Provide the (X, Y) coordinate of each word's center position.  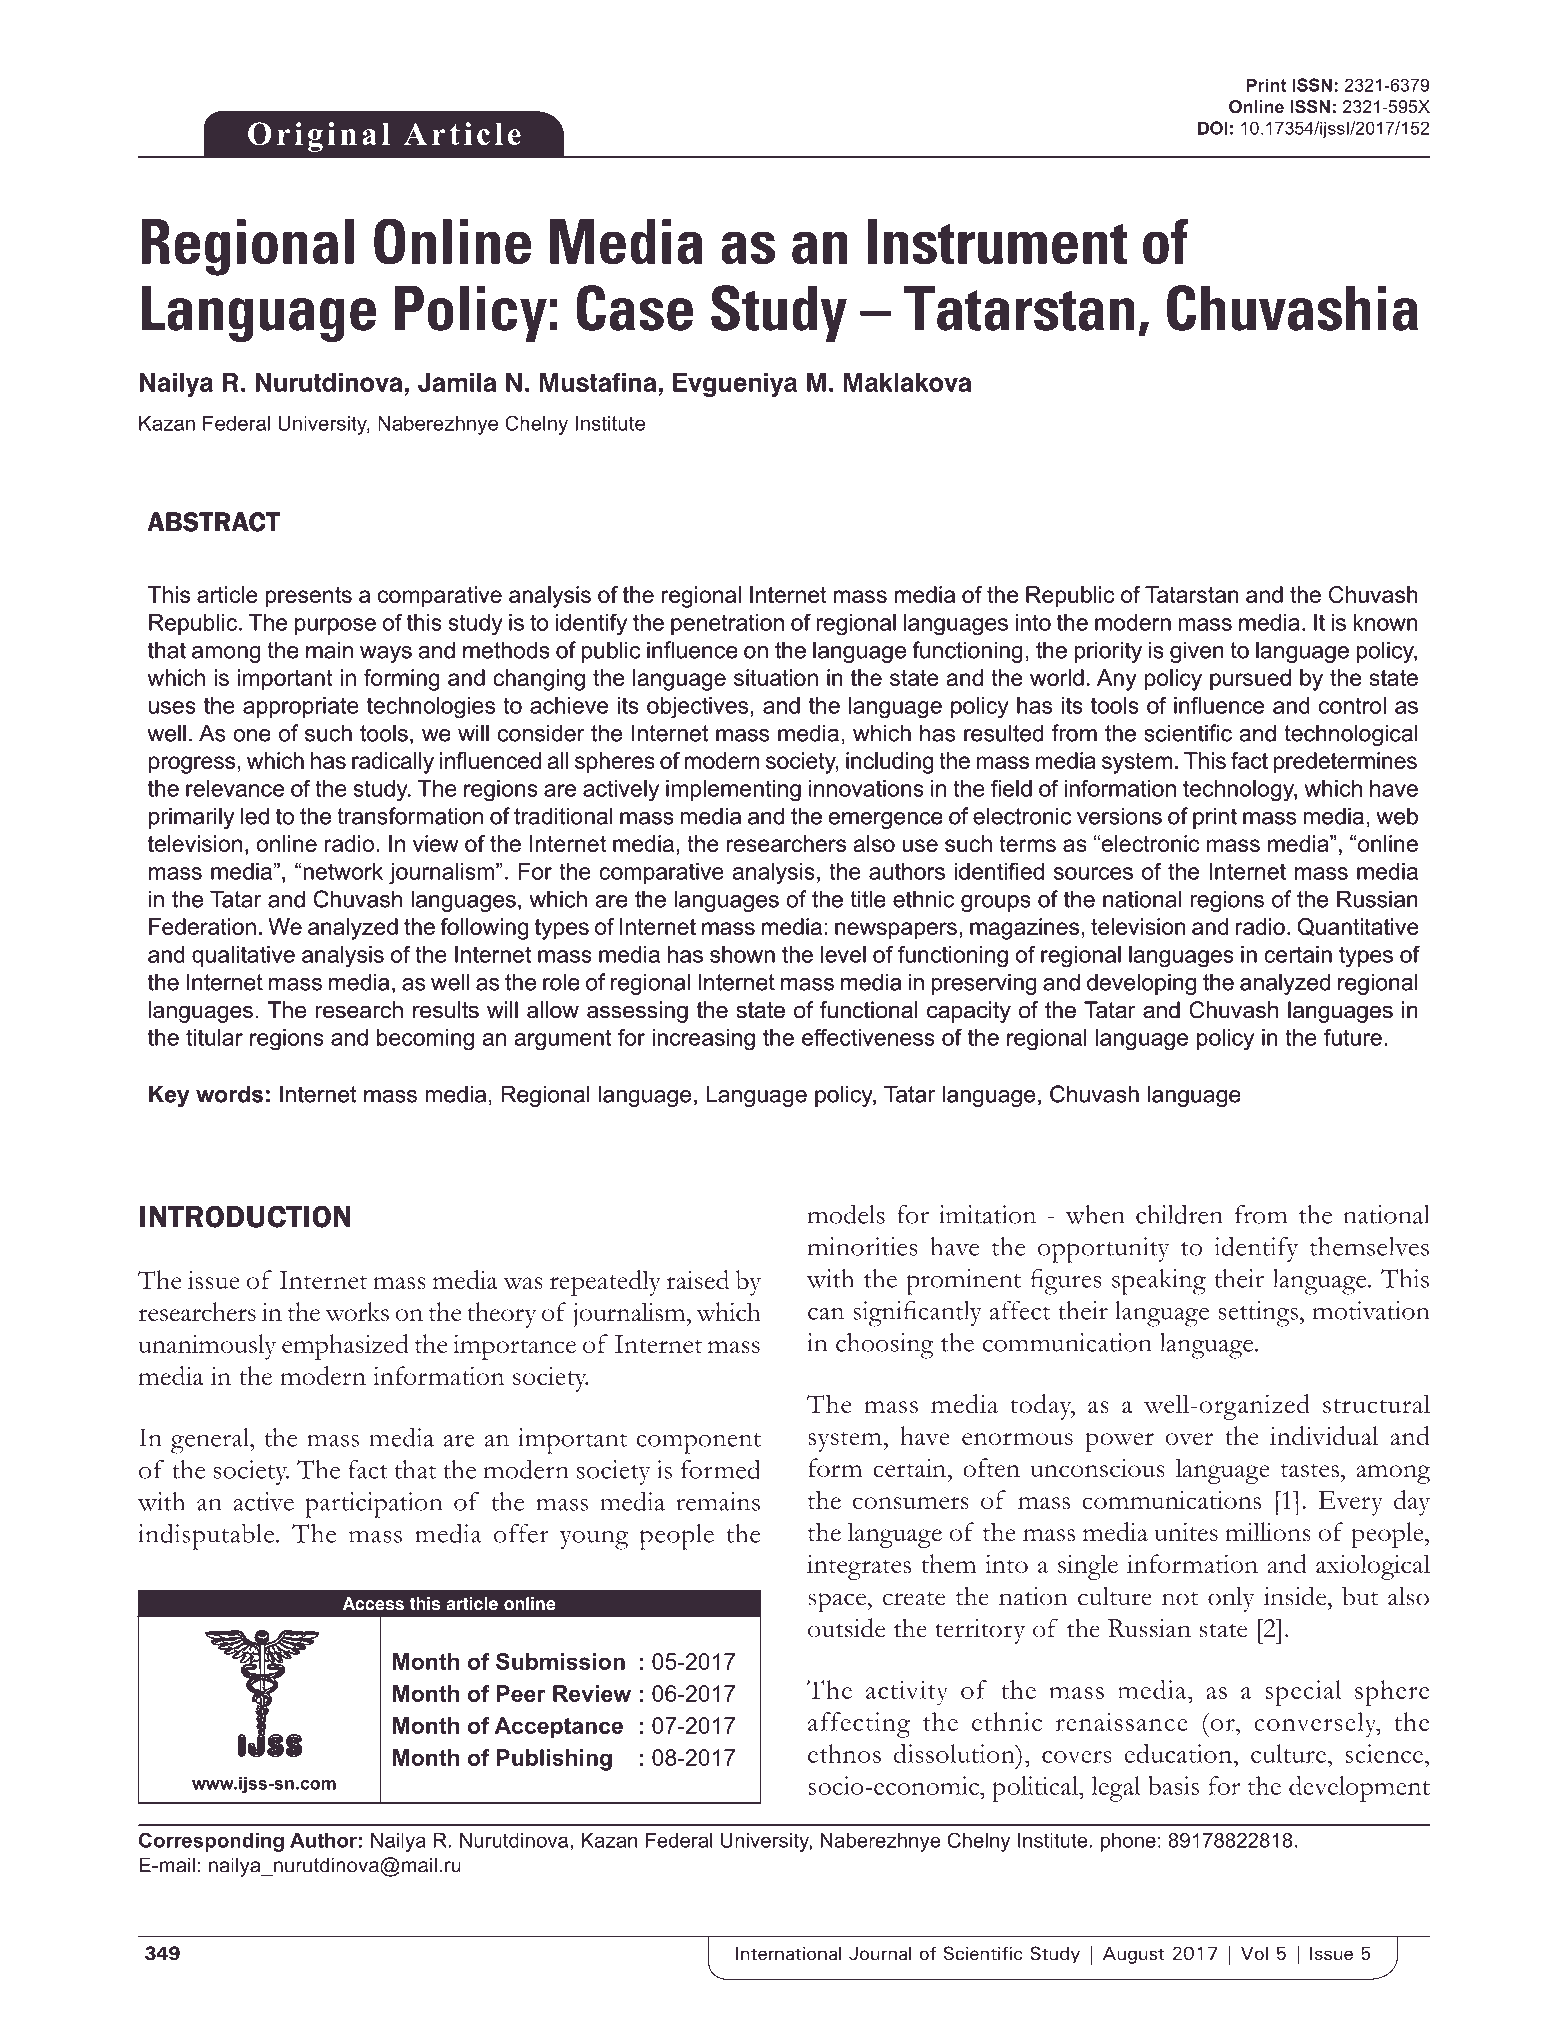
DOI (1213, 128)
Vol (1254, 1953)
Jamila (457, 382)
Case (635, 308)
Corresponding (211, 1842)
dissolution (955, 1753)
